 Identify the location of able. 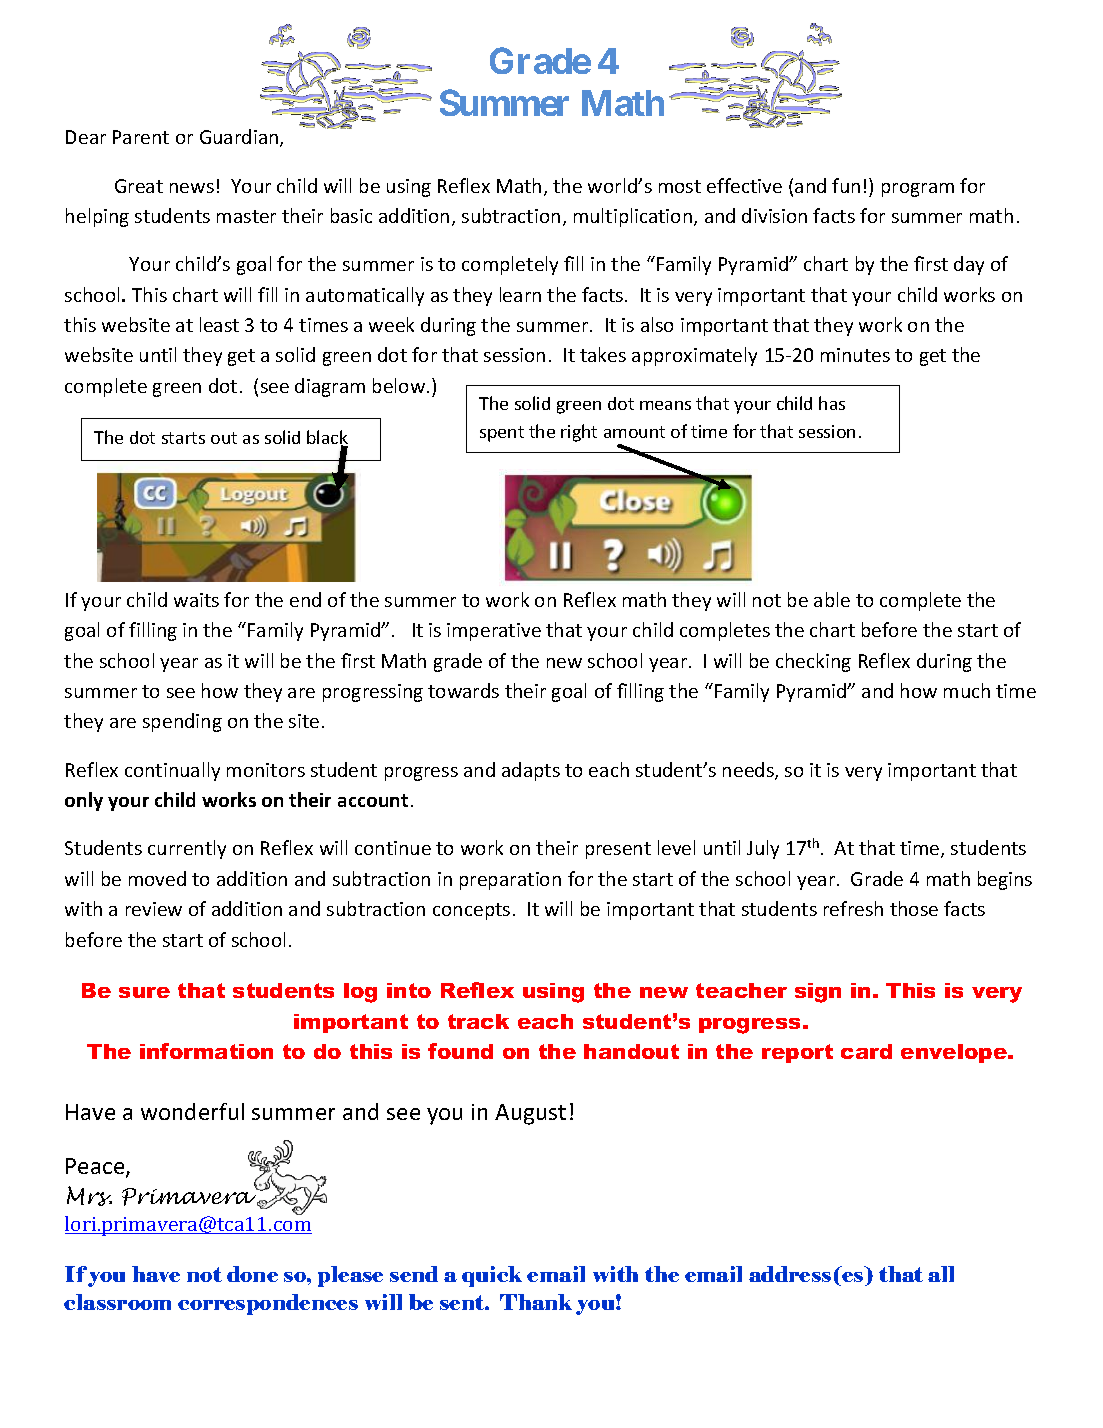
(832, 599).
